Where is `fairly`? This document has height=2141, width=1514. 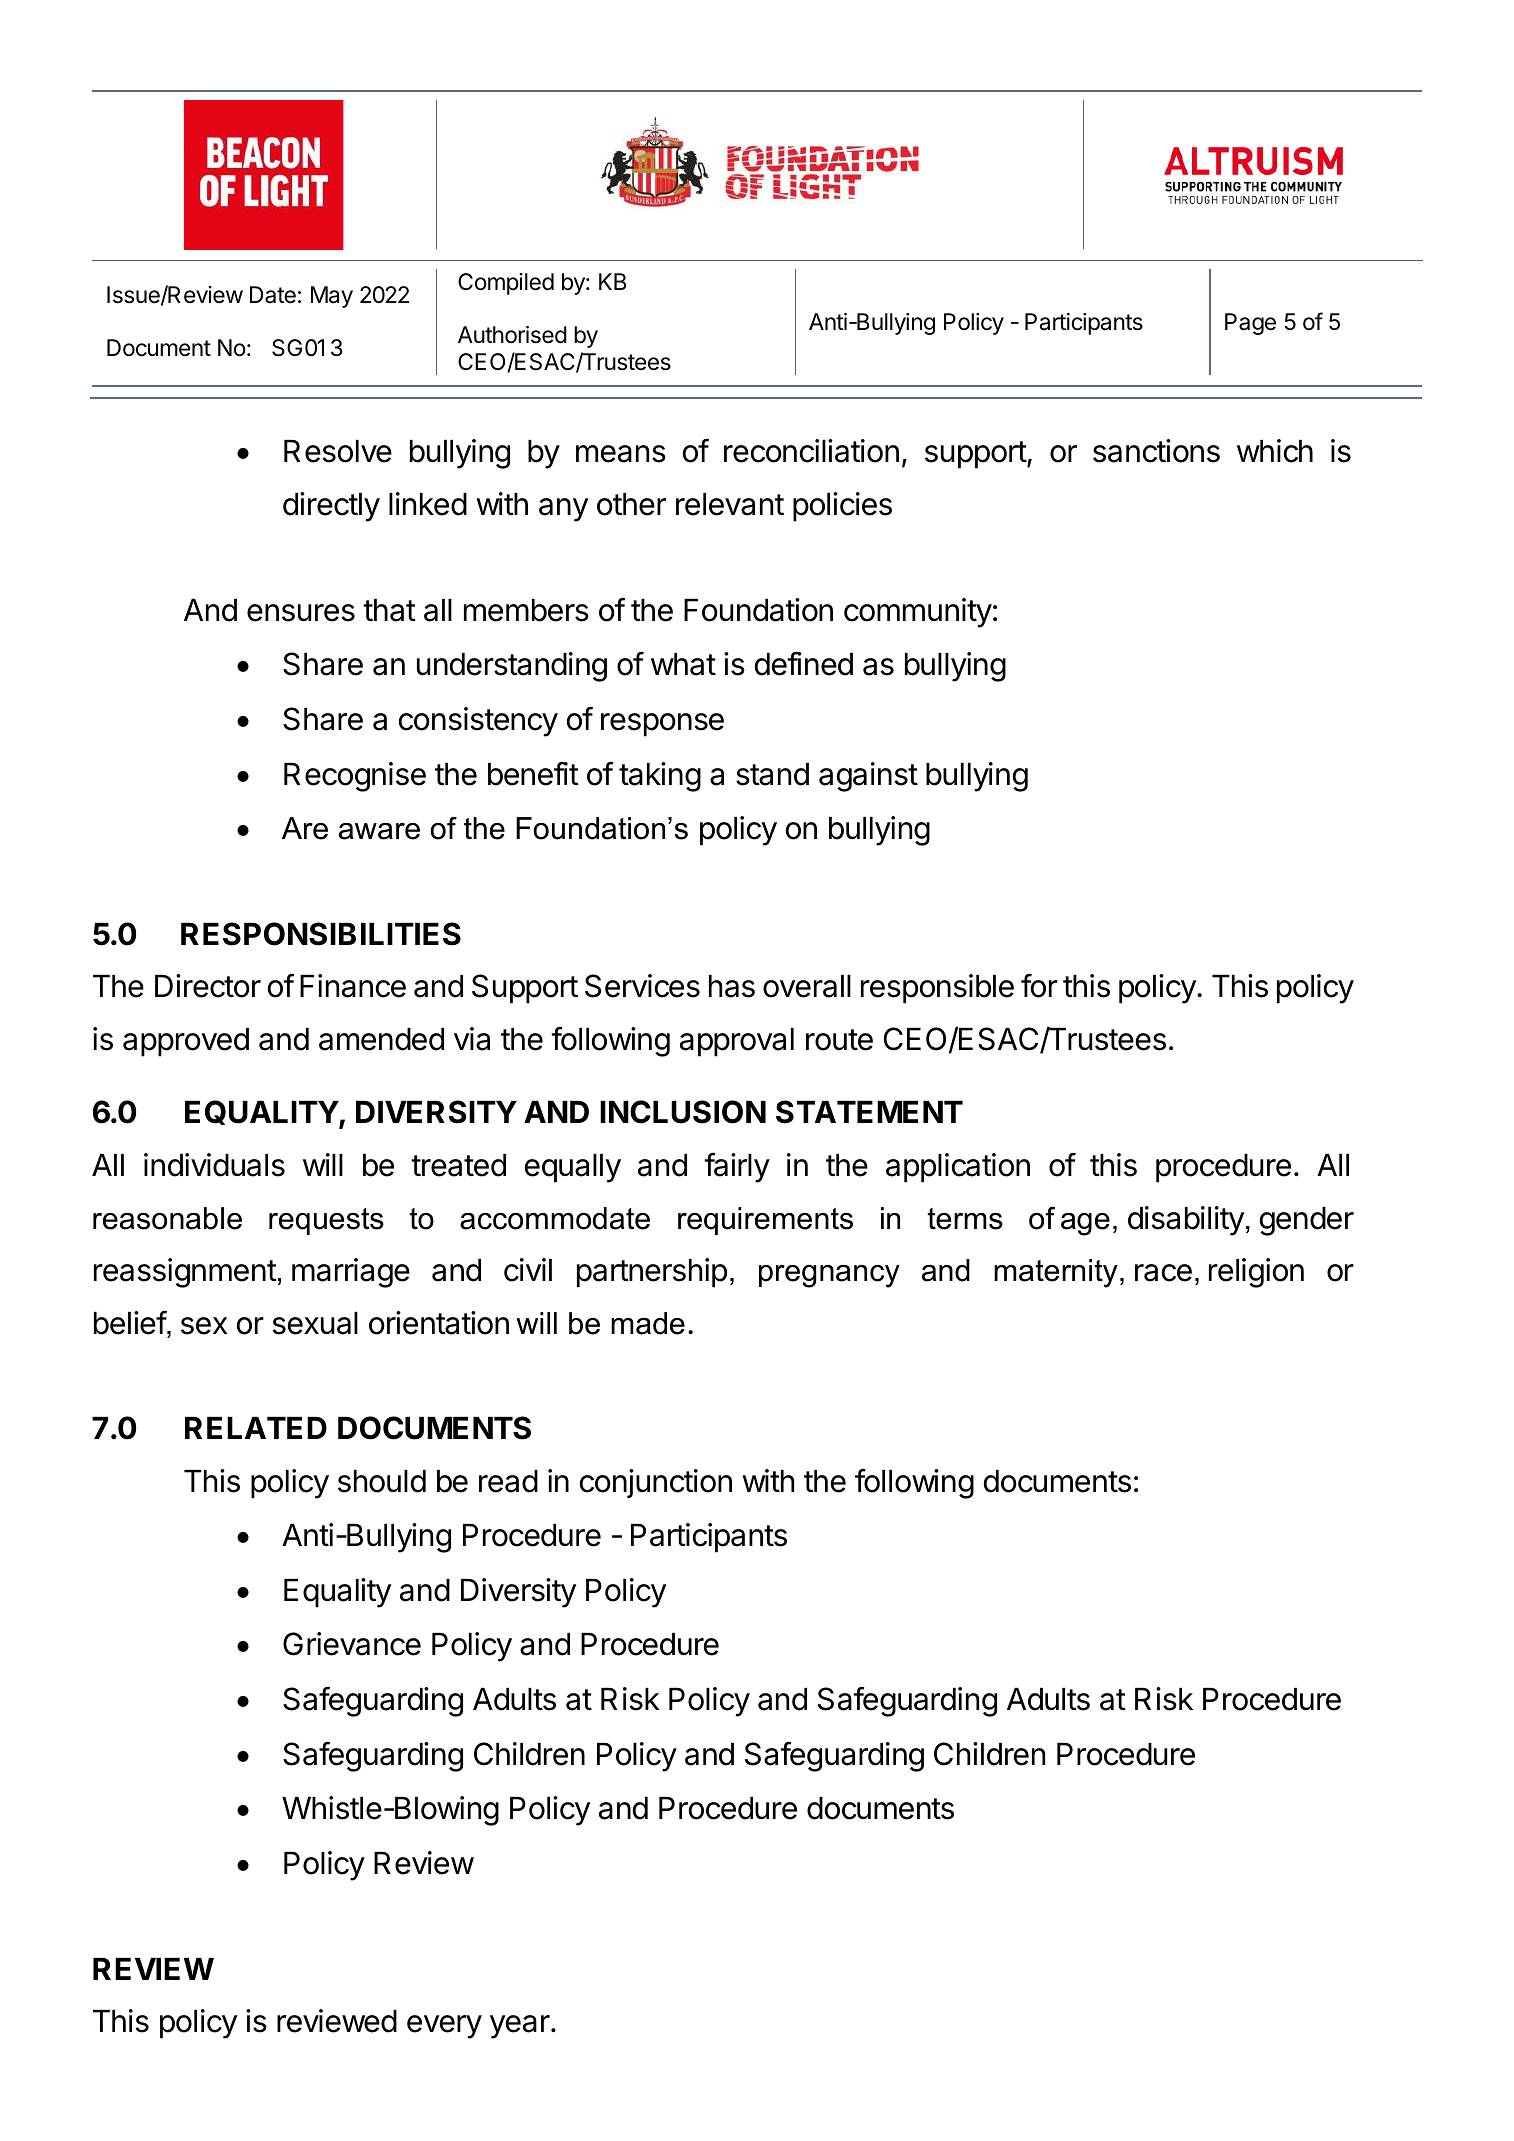 fairly is located at coordinates (737, 1168).
